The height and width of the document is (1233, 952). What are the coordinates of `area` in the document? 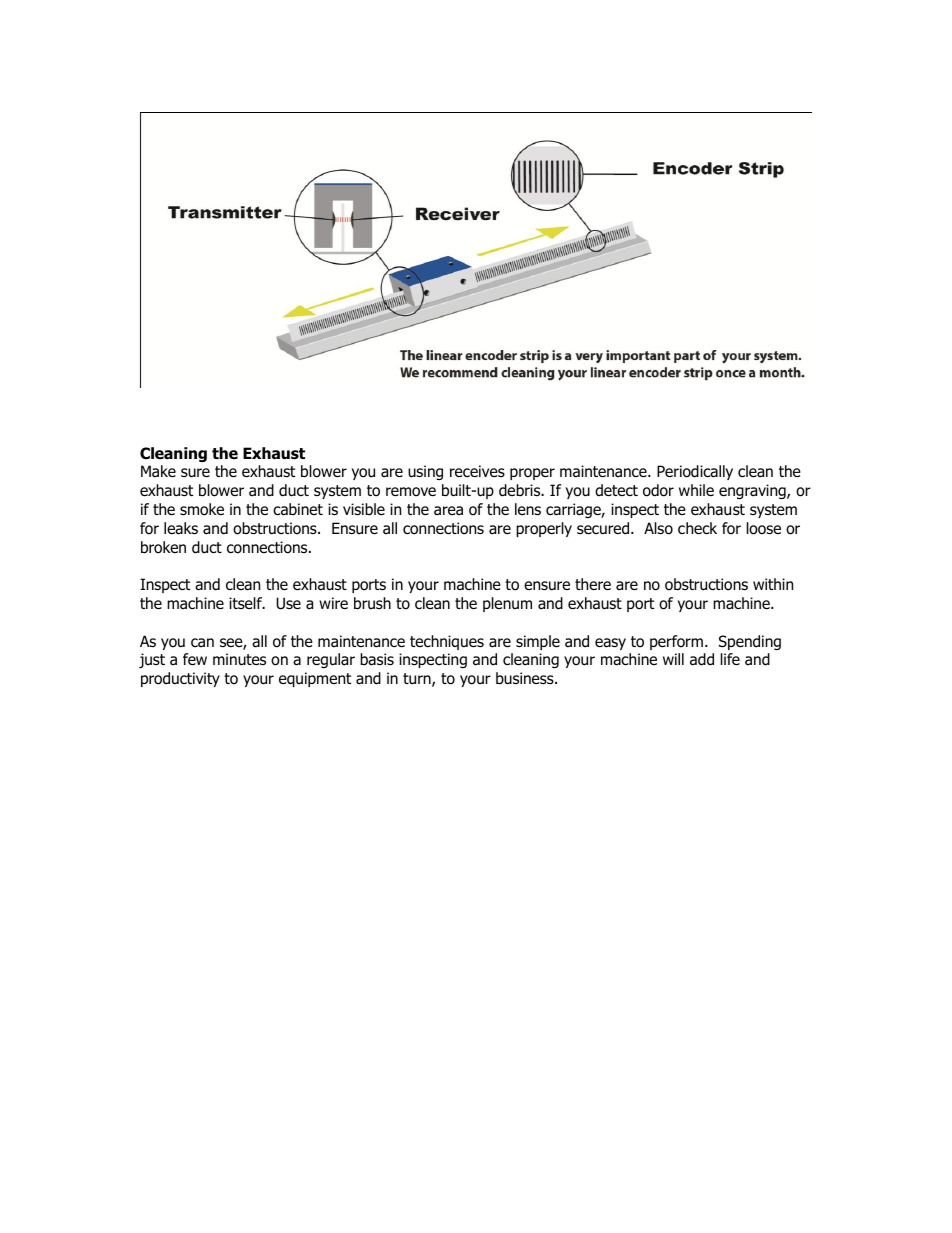 It's located at (448, 510).
